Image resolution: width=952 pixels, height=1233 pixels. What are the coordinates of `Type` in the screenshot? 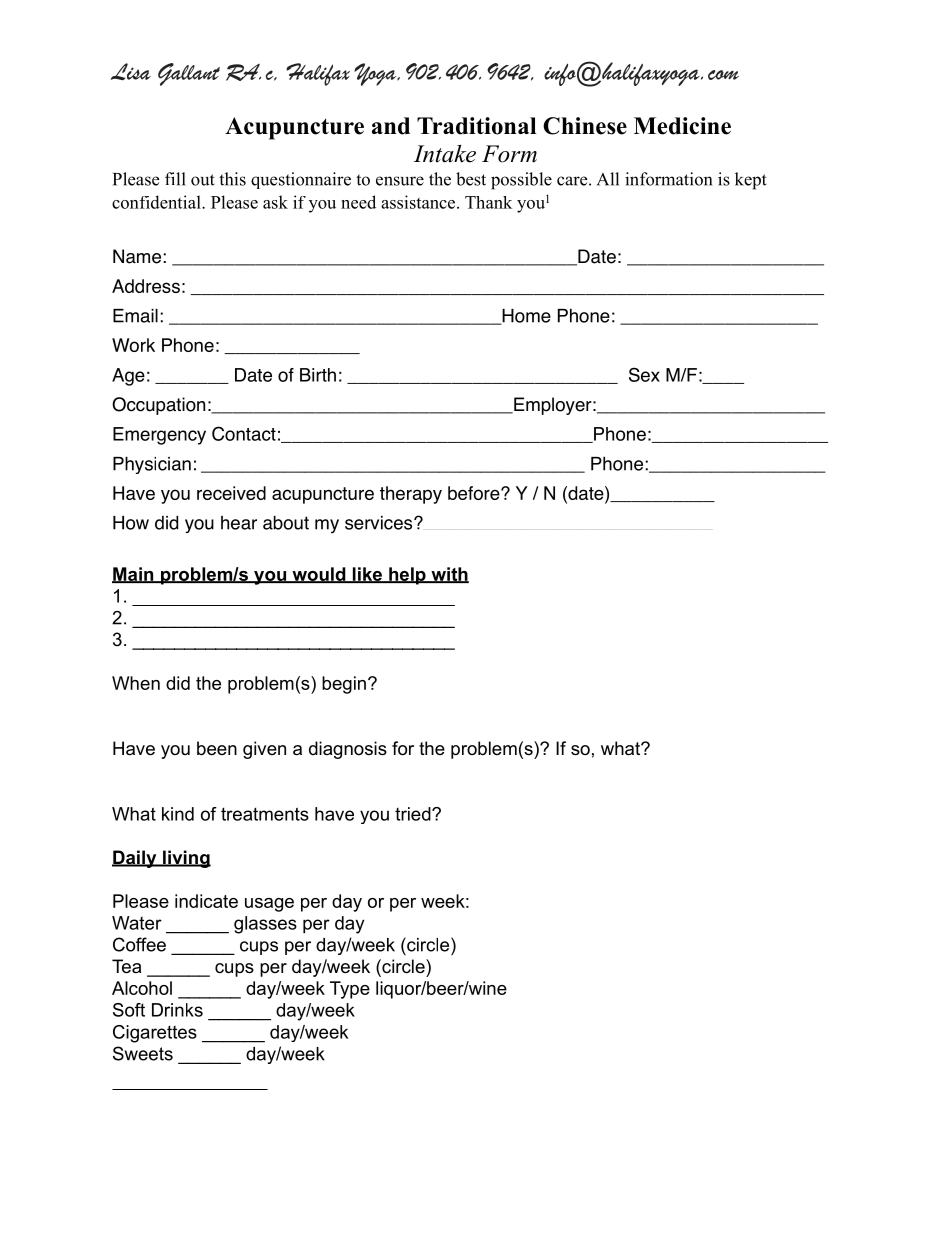 It's located at (350, 990).
